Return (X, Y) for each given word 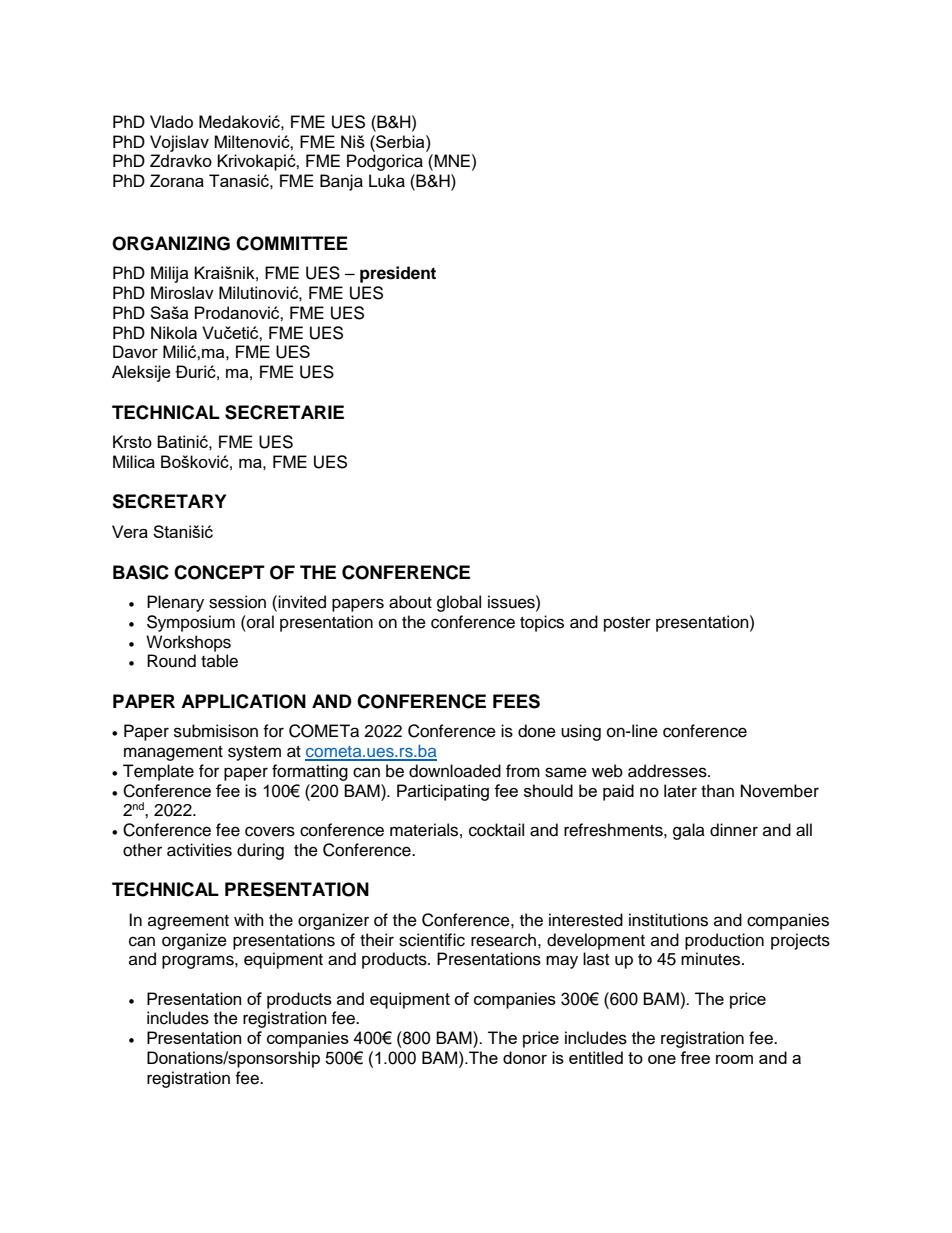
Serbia (400, 141)
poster (627, 624)
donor (525, 1057)
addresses (668, 771)
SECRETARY (169, 501)
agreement (188, 922)
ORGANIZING (171, 243)
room (734, 1059)
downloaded (455, 771)
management (173, 753)
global (459, 603)
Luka (387, 181)
